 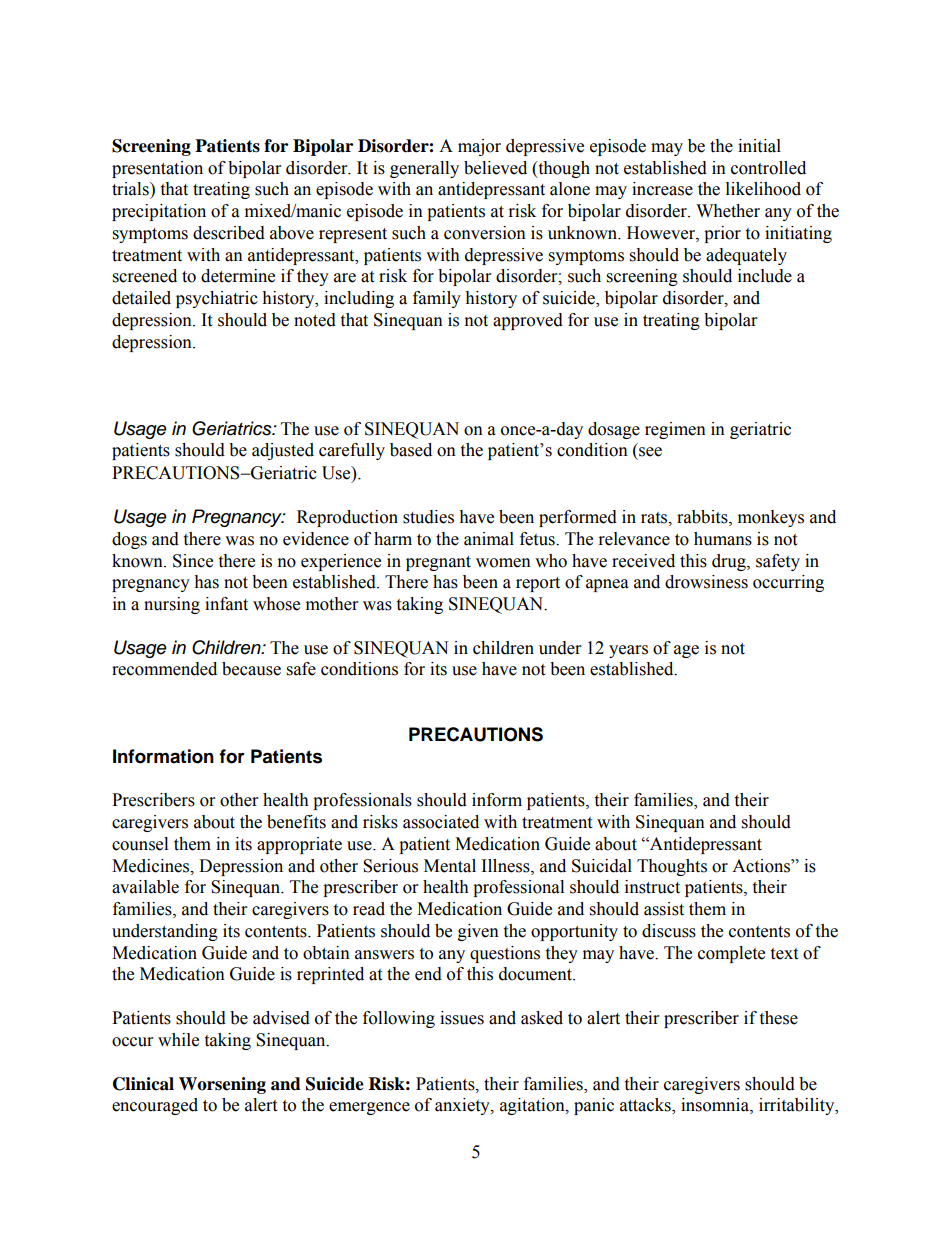 What do you see at coordinates (495, 168) in the page?
I see `believed` at bounding box center [495, 168].
